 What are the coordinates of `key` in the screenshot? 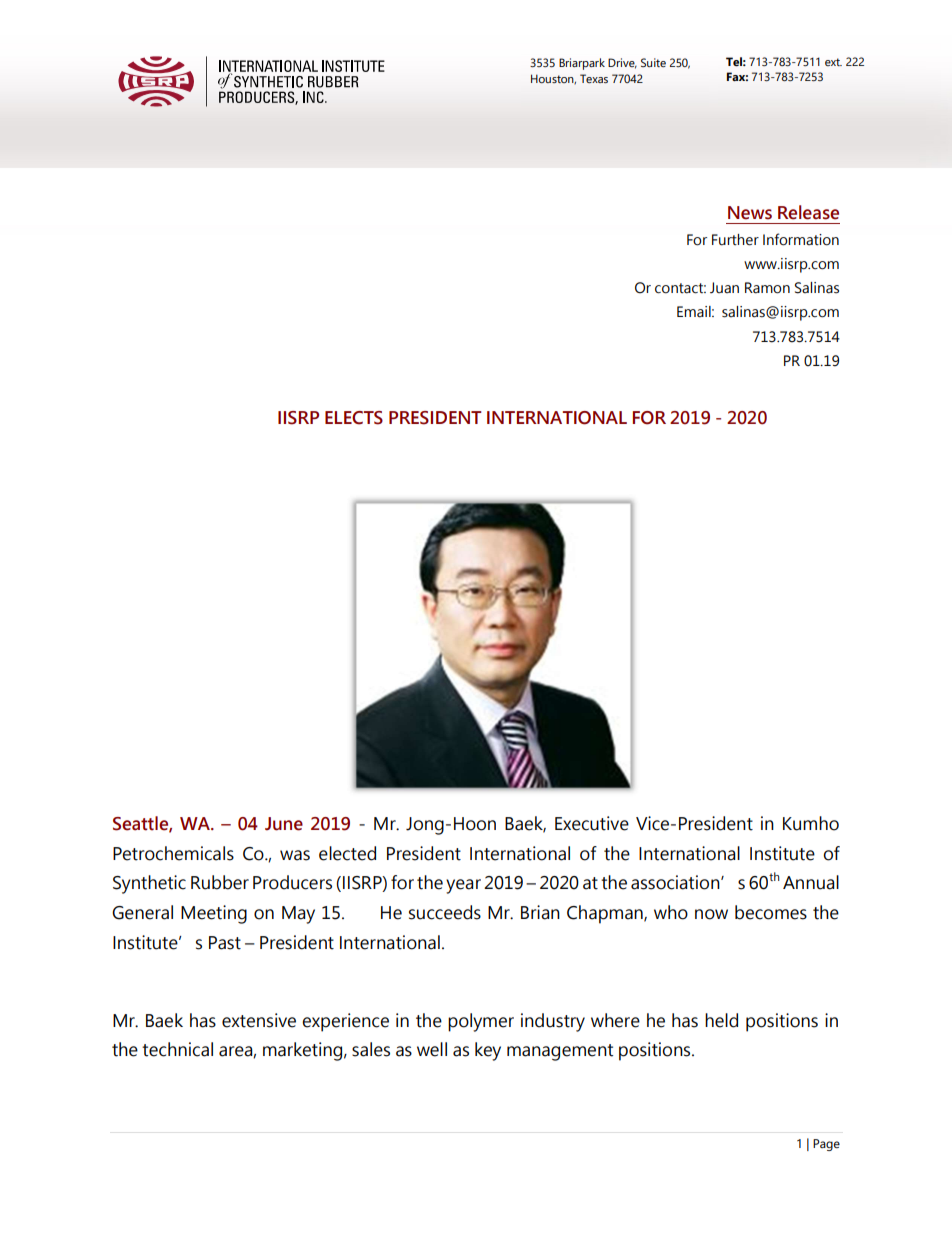 It's located at (488, 1051).
